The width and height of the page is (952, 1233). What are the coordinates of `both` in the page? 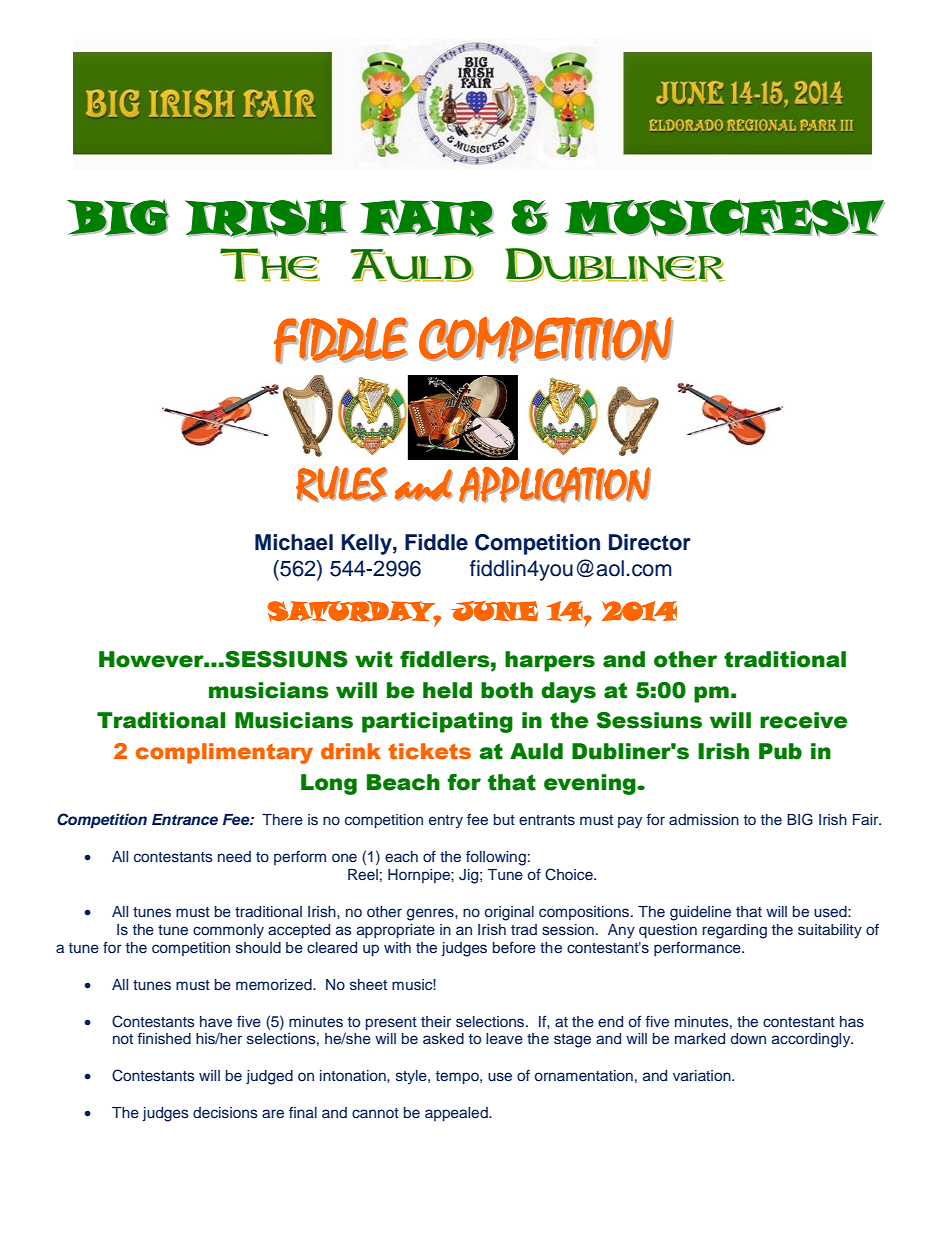 It's located at (507, 690).
